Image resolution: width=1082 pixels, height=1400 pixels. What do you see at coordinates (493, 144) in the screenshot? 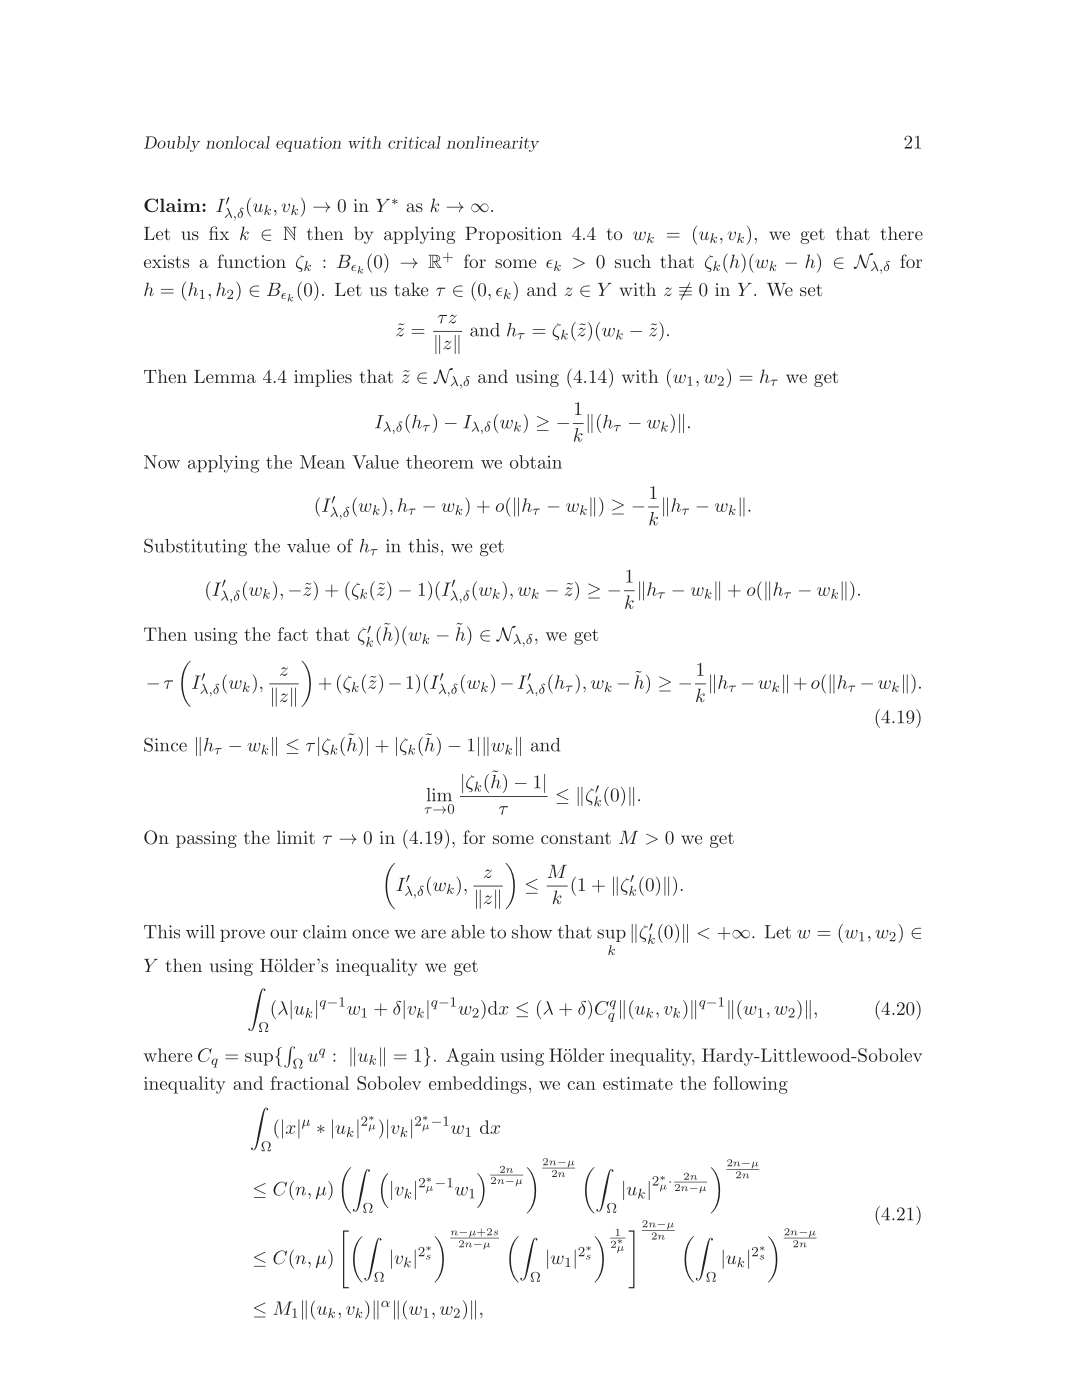
I see `nonlinearity` at bounding box center [493, 144].
